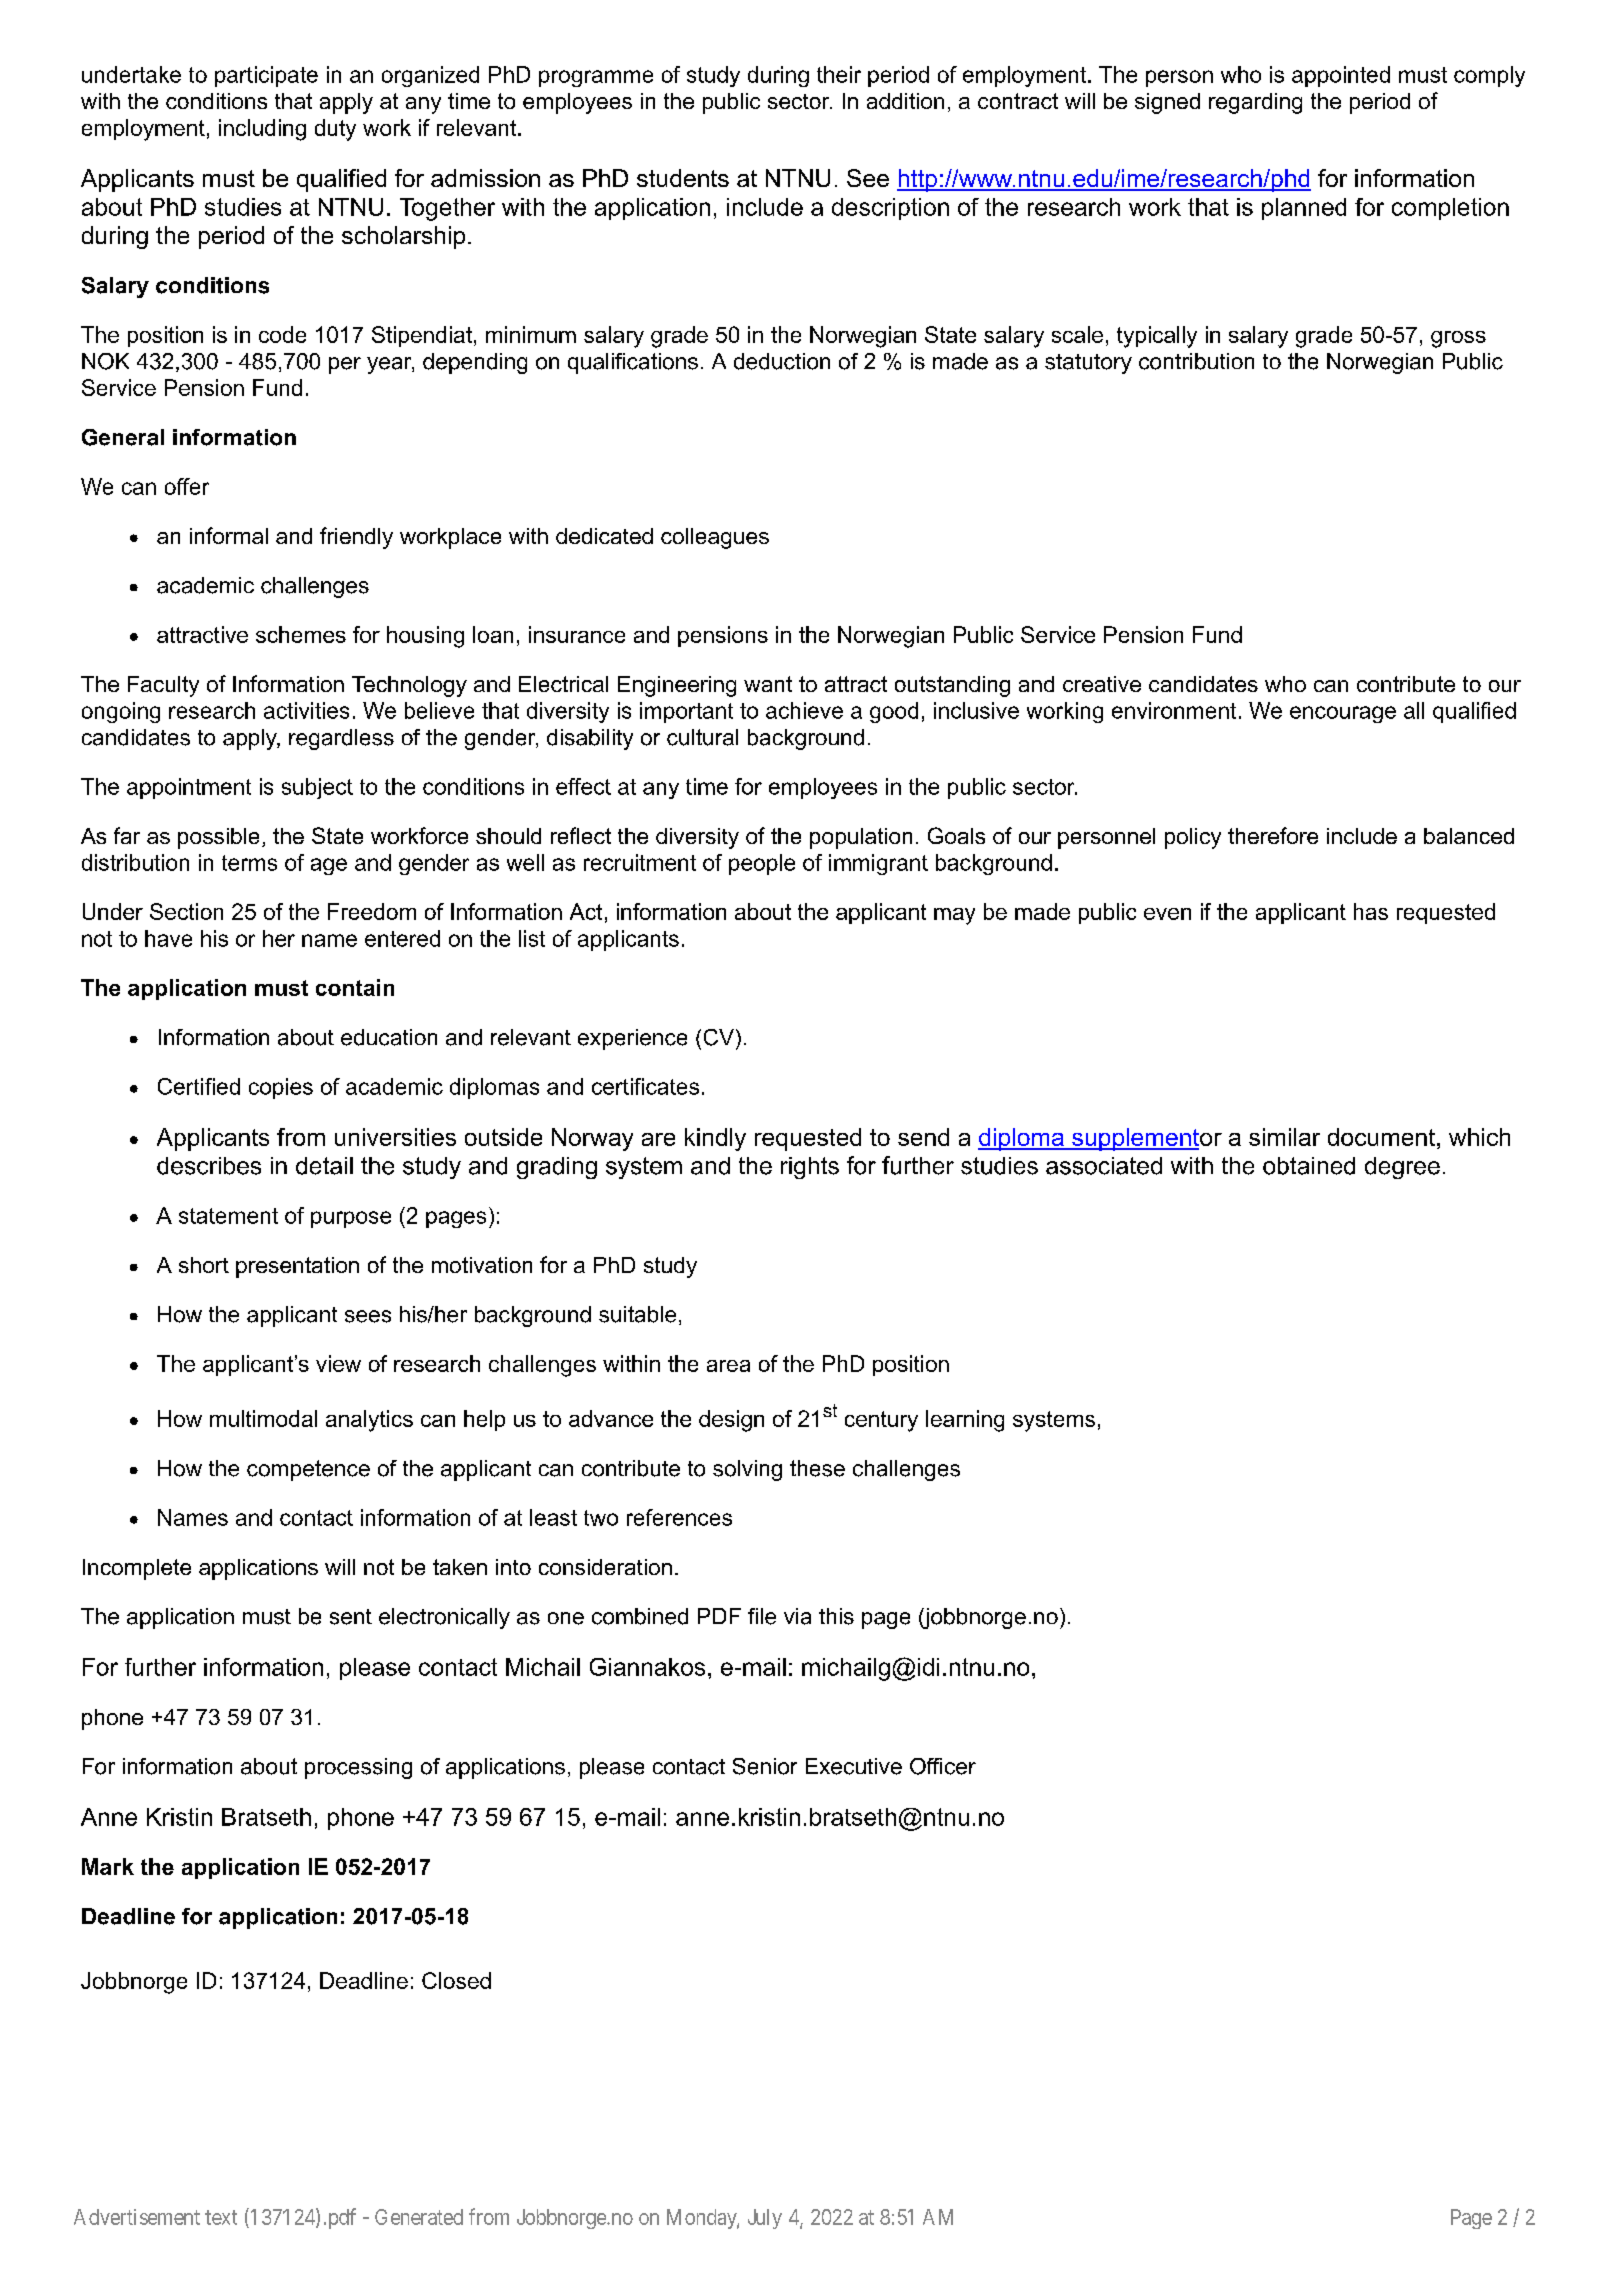  Describe the element at coordinates (839, 74) in the document. I see `their` at that location.
